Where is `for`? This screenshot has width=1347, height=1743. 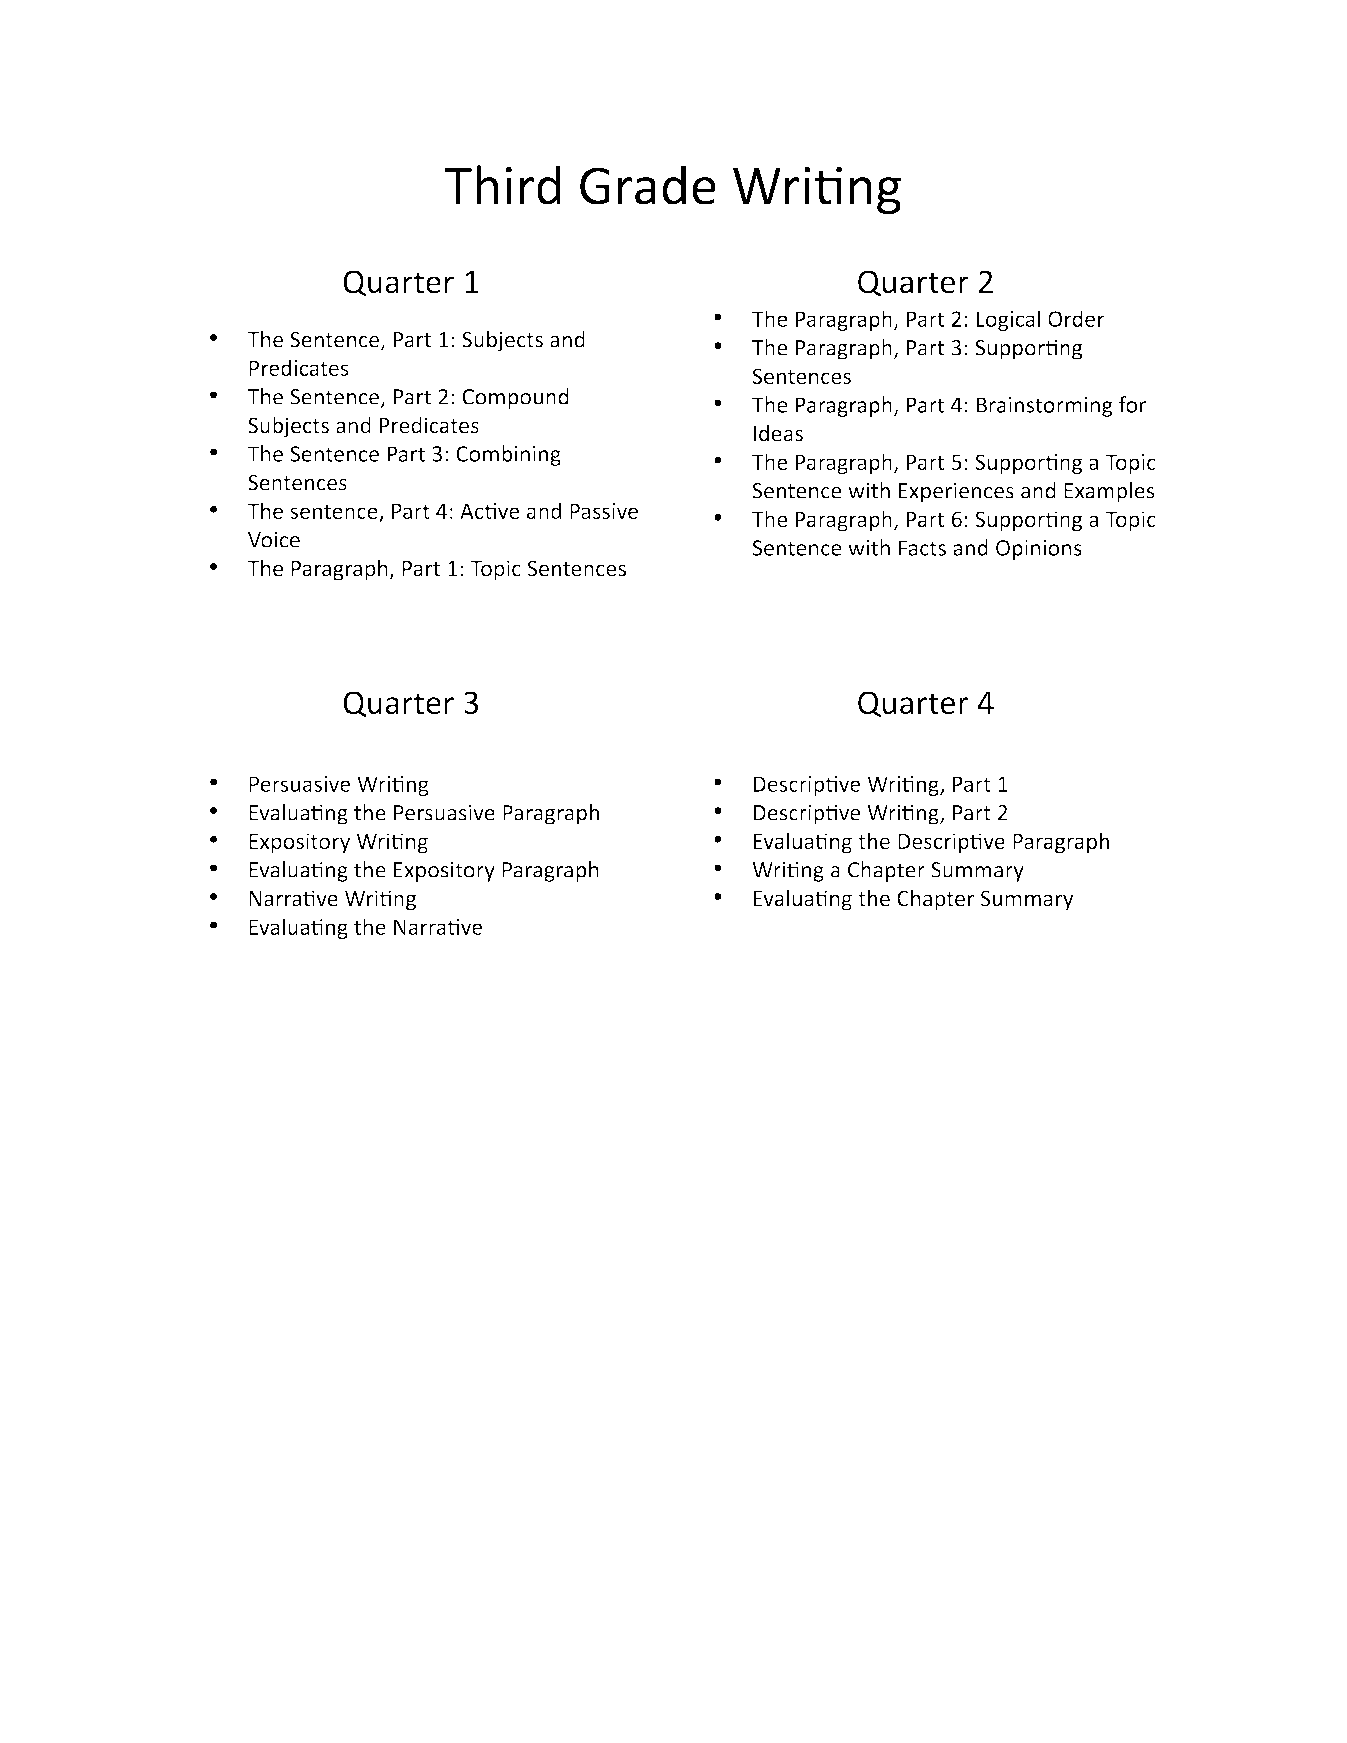
for is located at coordinates (1132, 404).
